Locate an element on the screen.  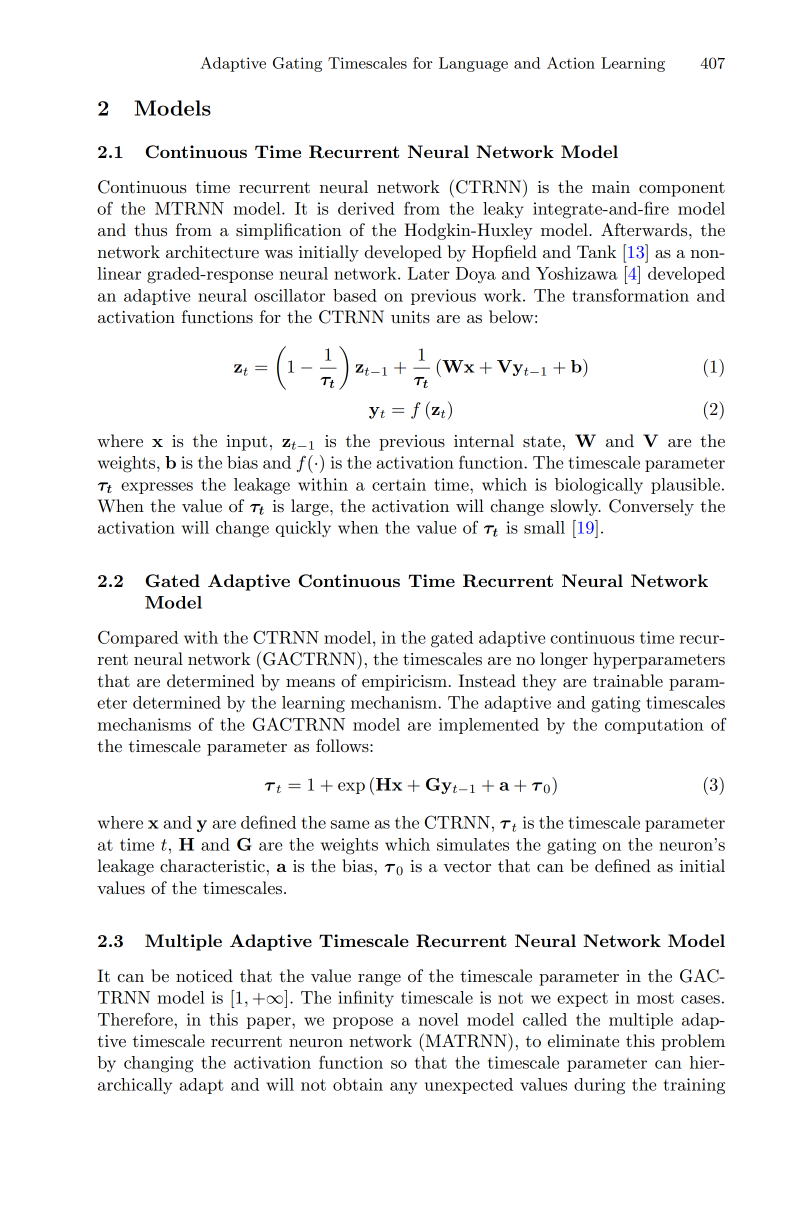
input is located at coordinates (246, 443).
